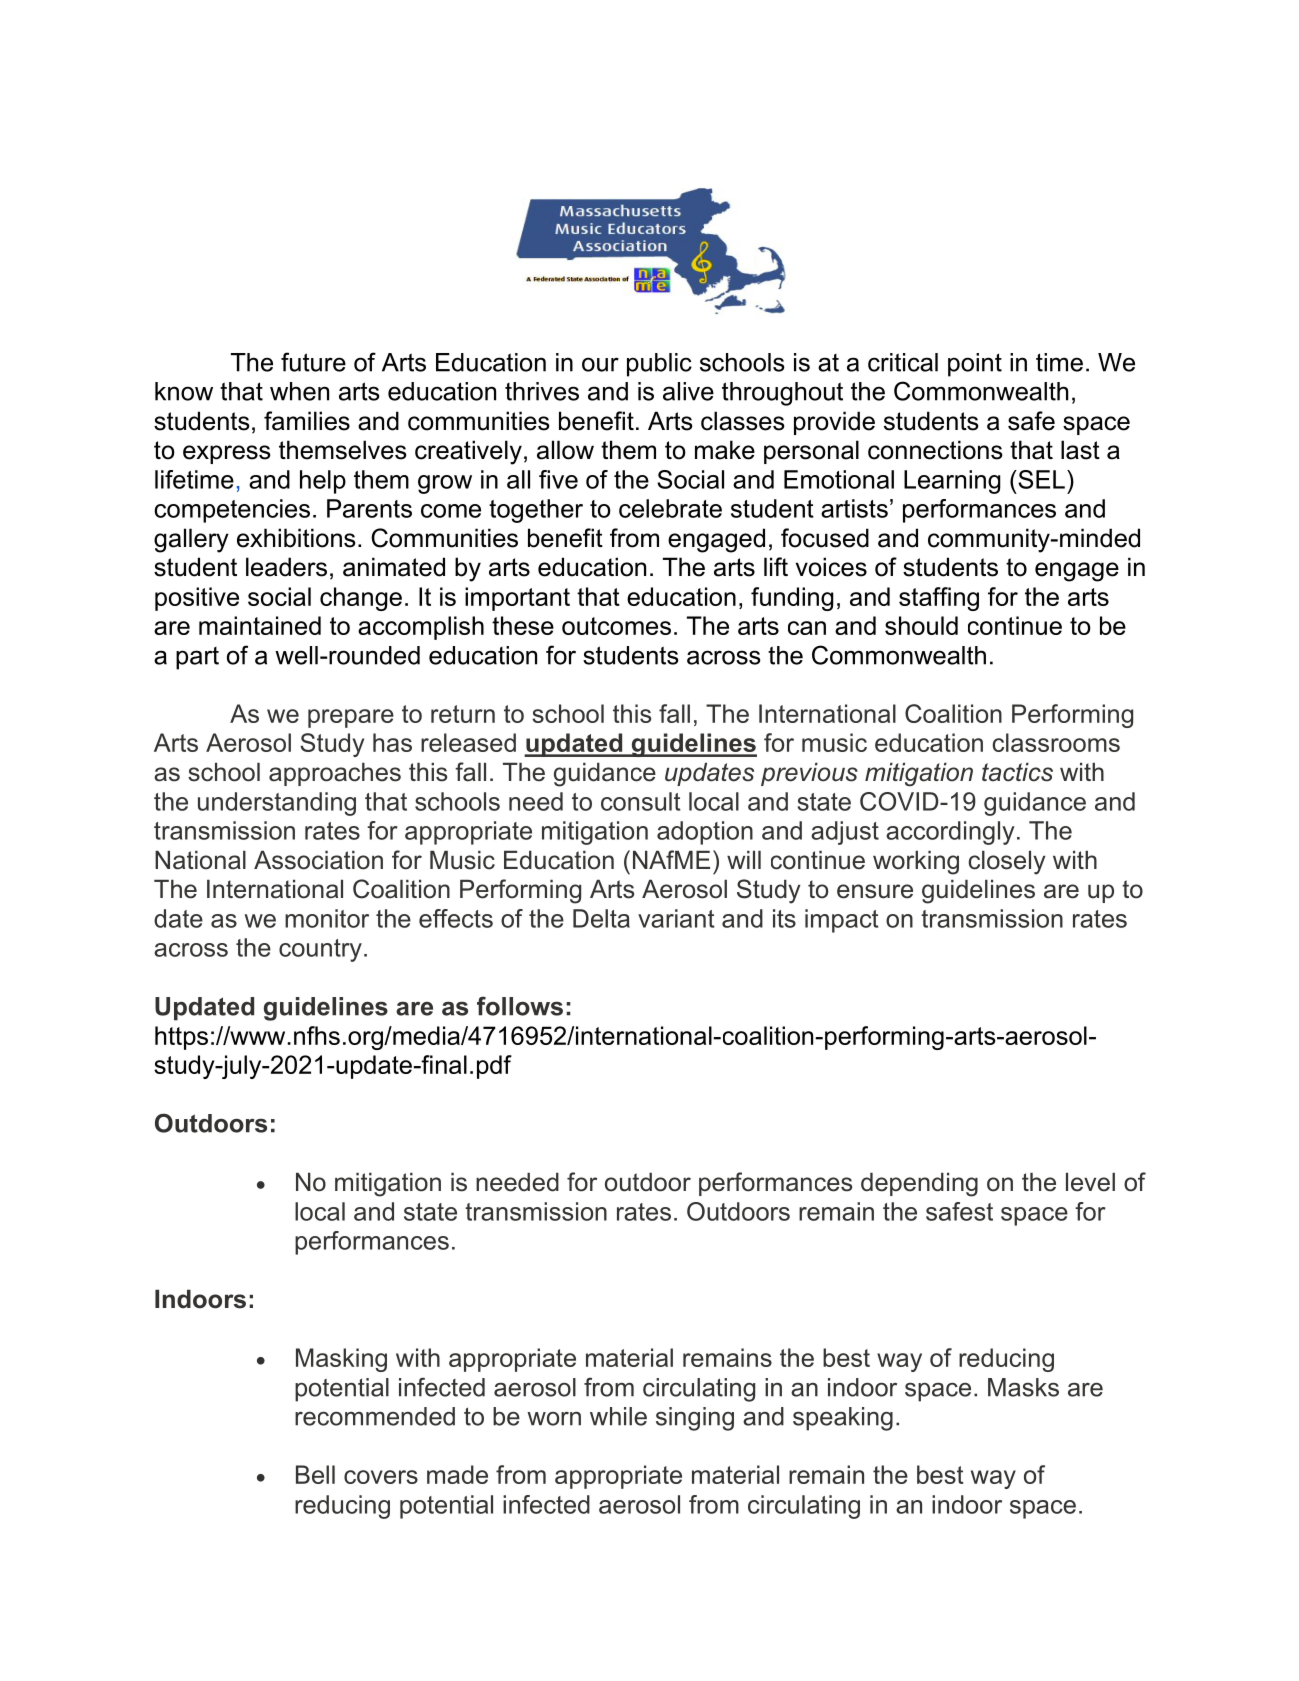  Describe the element at coordinates (919, 1184) in the image. I see `depending` at that location.
